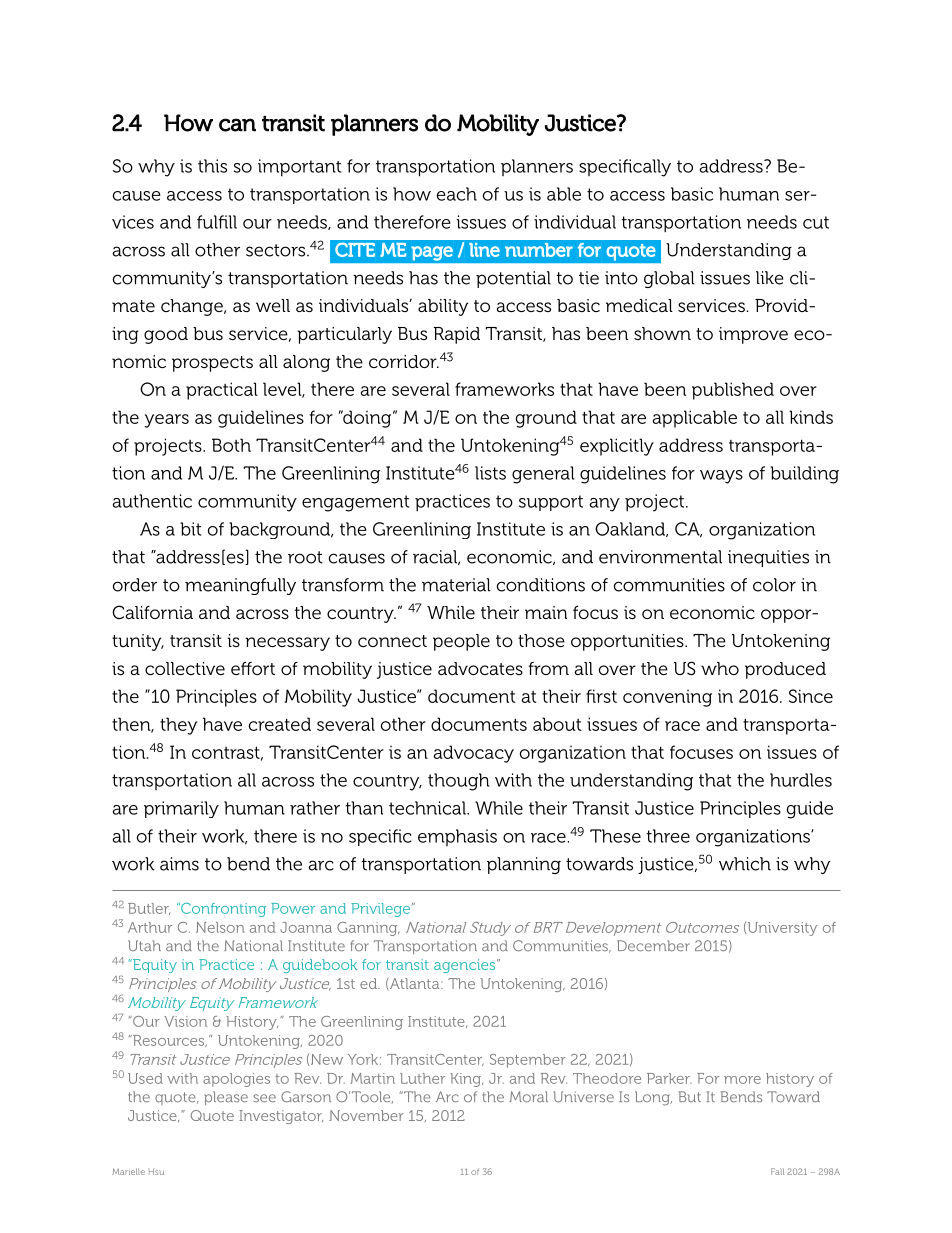 This screenshot has width=952, height=1233. Describe the element at coordinates (226, 1098) in the screenshot. I see `please` at that location.
